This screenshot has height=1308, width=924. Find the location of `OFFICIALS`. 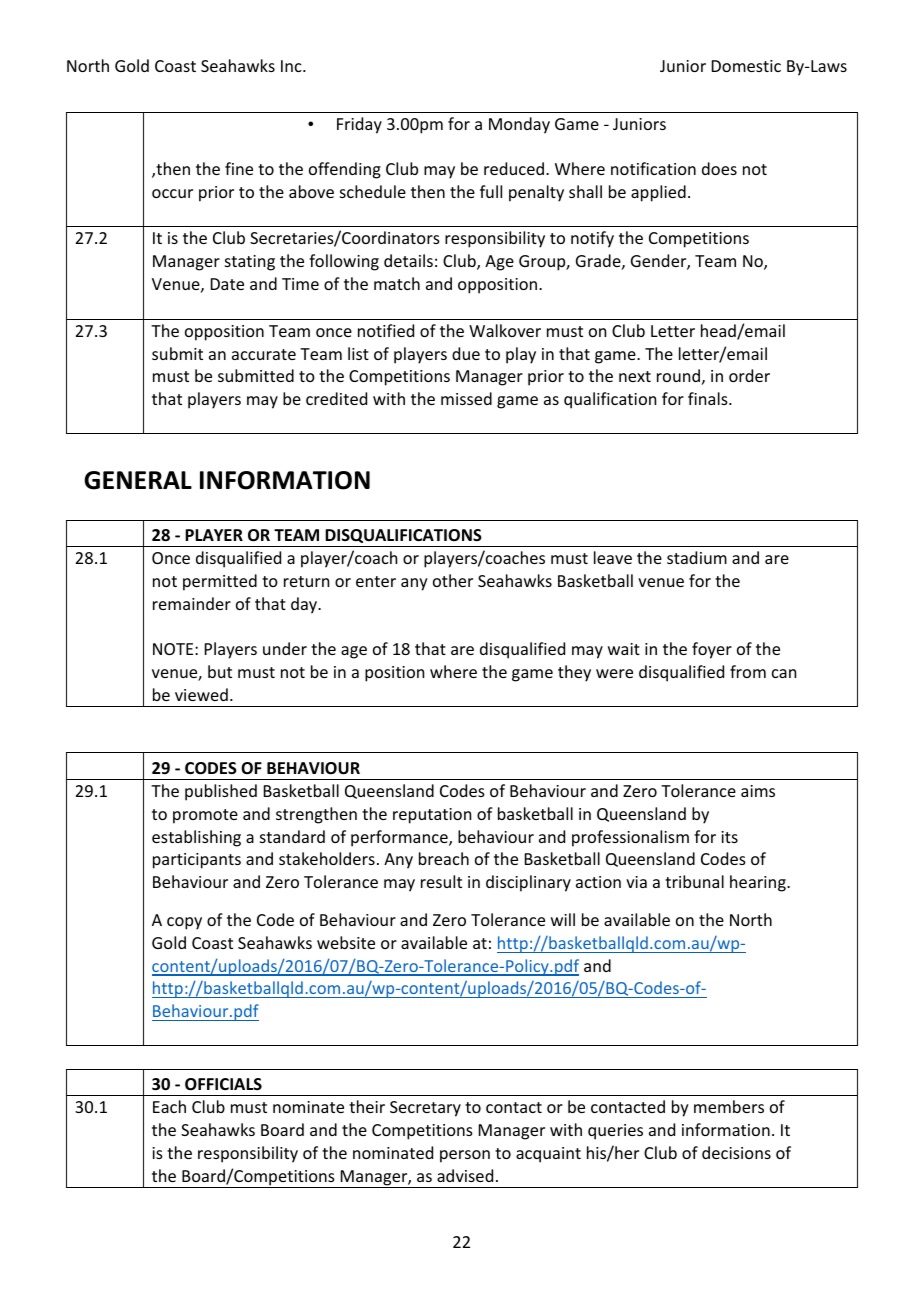

OFFICIALS is located at coordinates (223, 1084).
